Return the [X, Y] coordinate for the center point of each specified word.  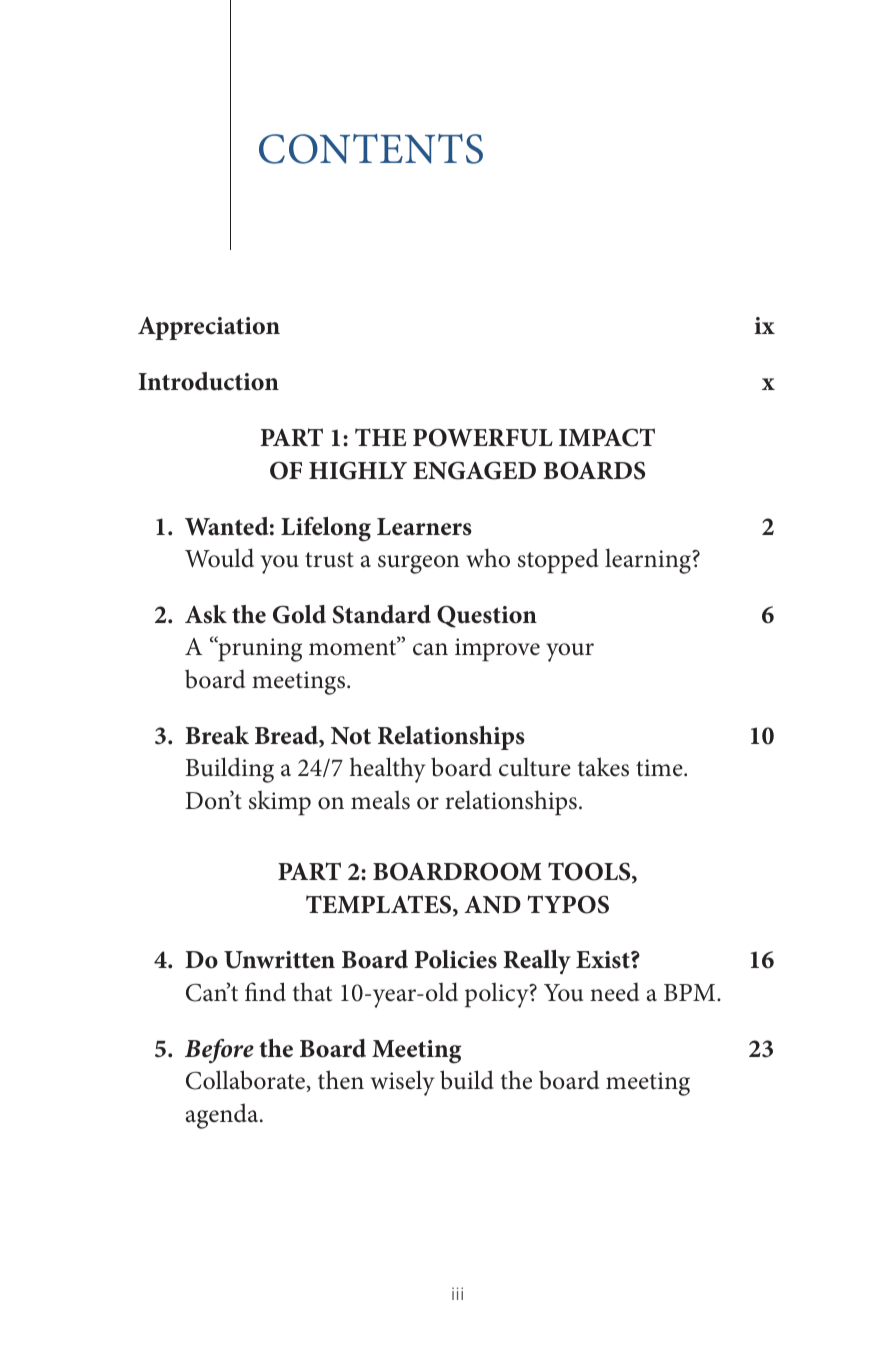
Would [219, 558]
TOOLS [590, 872]
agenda [223, 1116]
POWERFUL [483, 437]
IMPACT [607, 437]
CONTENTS [371, 149]
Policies [455, 959]
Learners [424, 527]
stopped [558, 561]
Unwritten [279, 960]
